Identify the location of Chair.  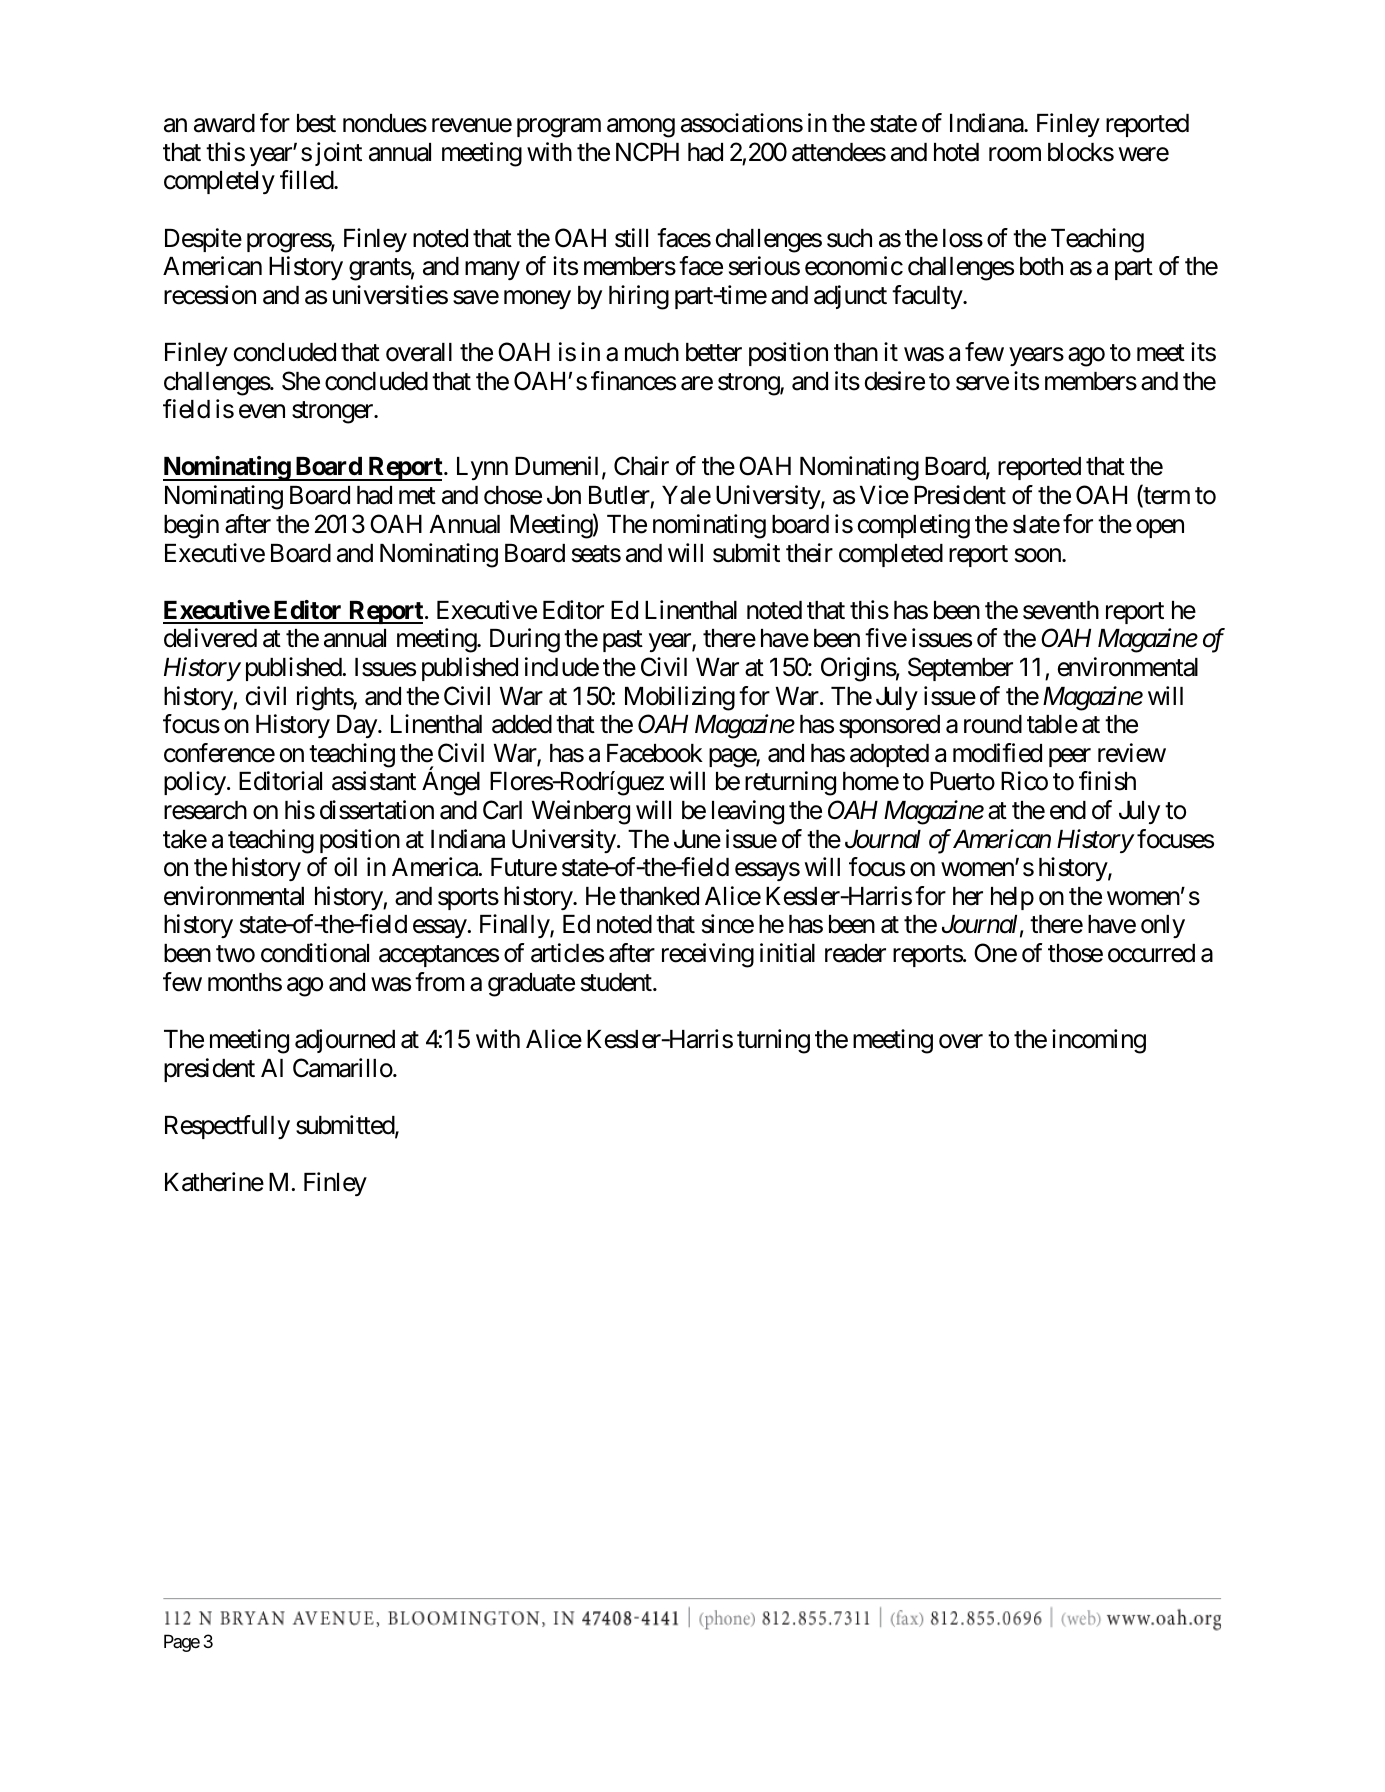
(641, 466).
